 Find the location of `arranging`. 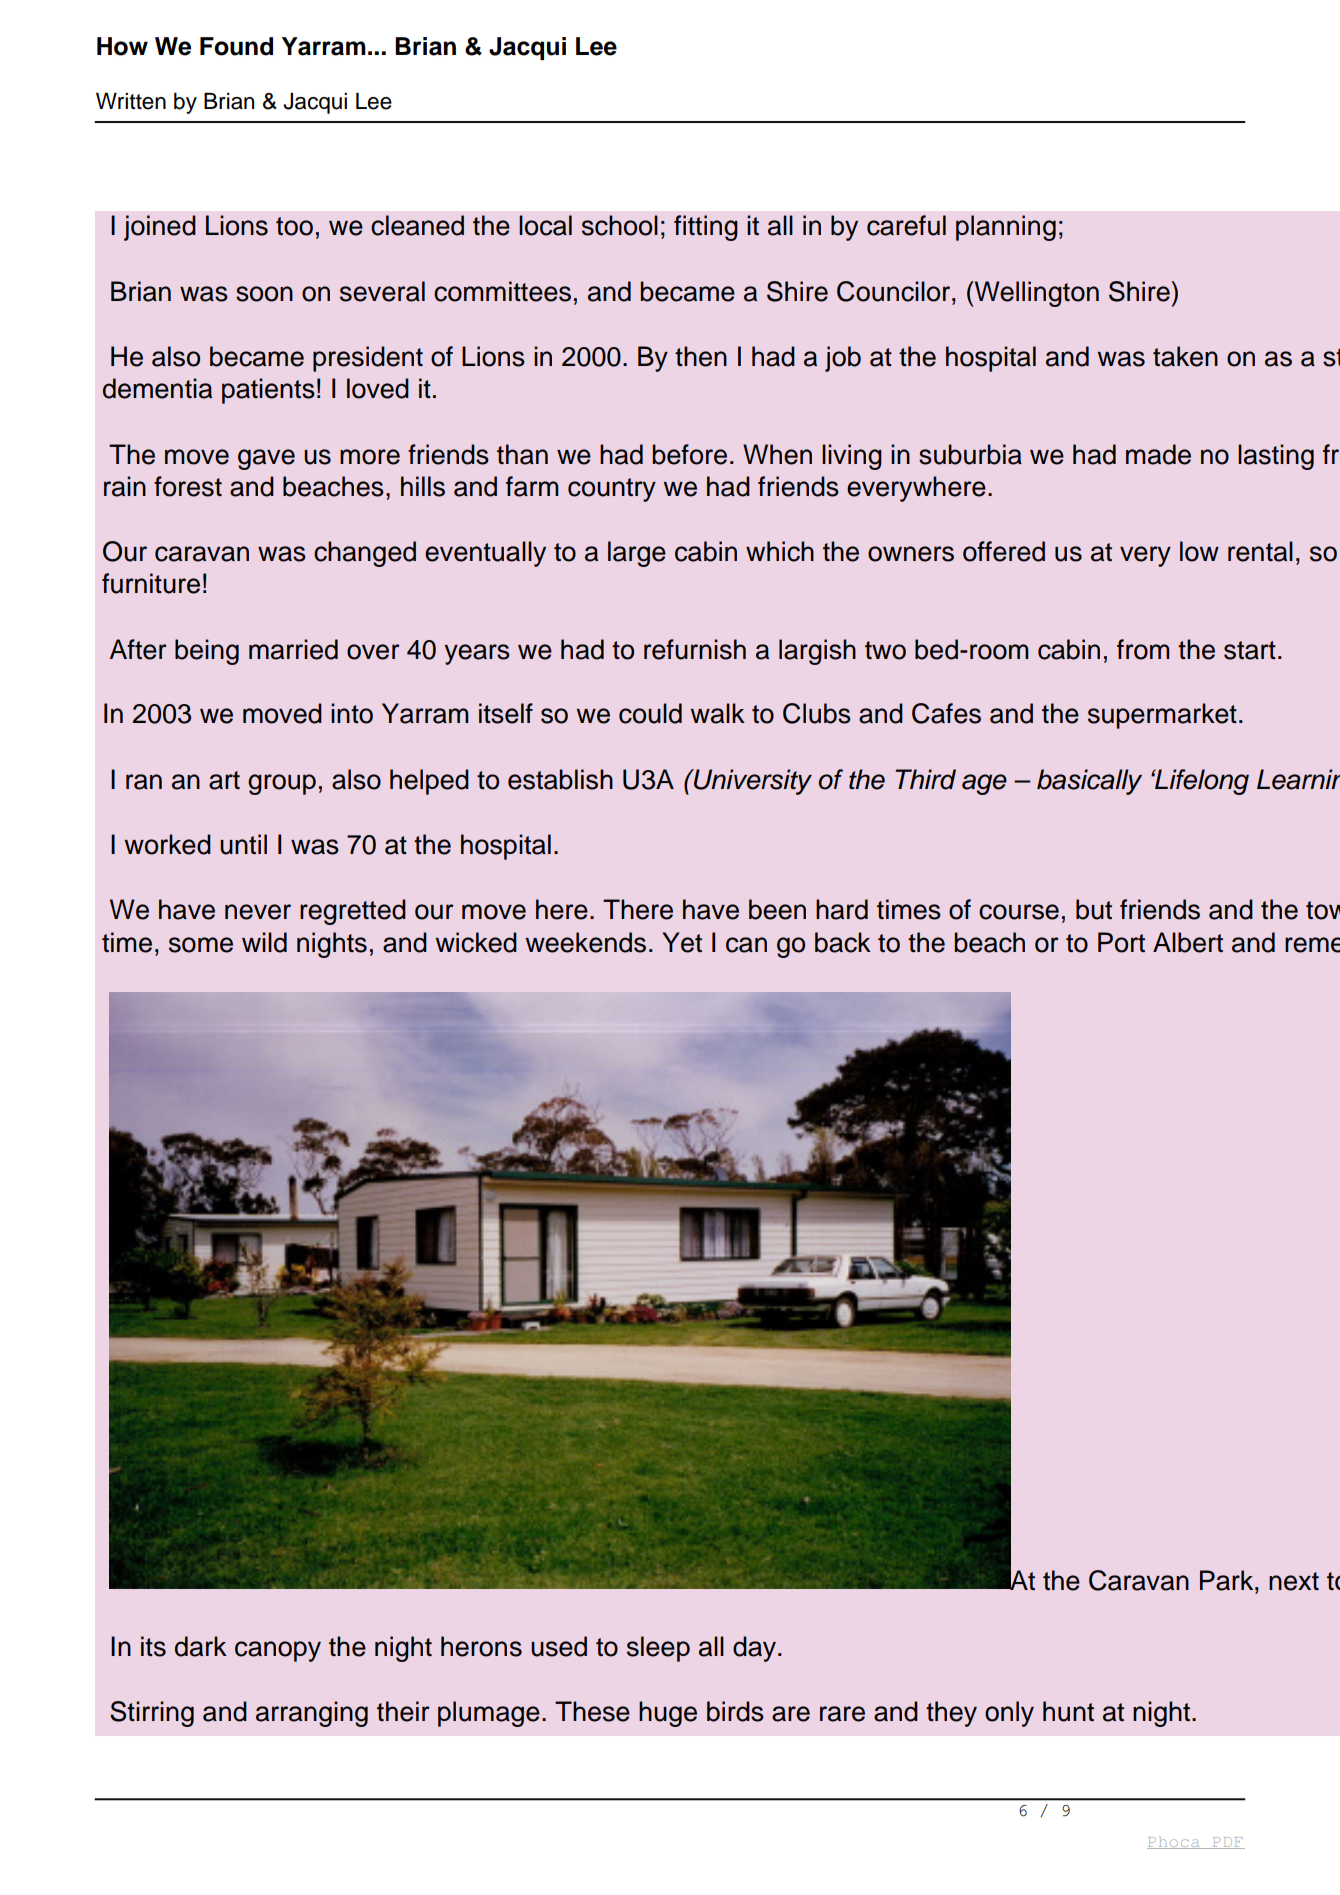

arranging is located at coordinates (312, 1714).
